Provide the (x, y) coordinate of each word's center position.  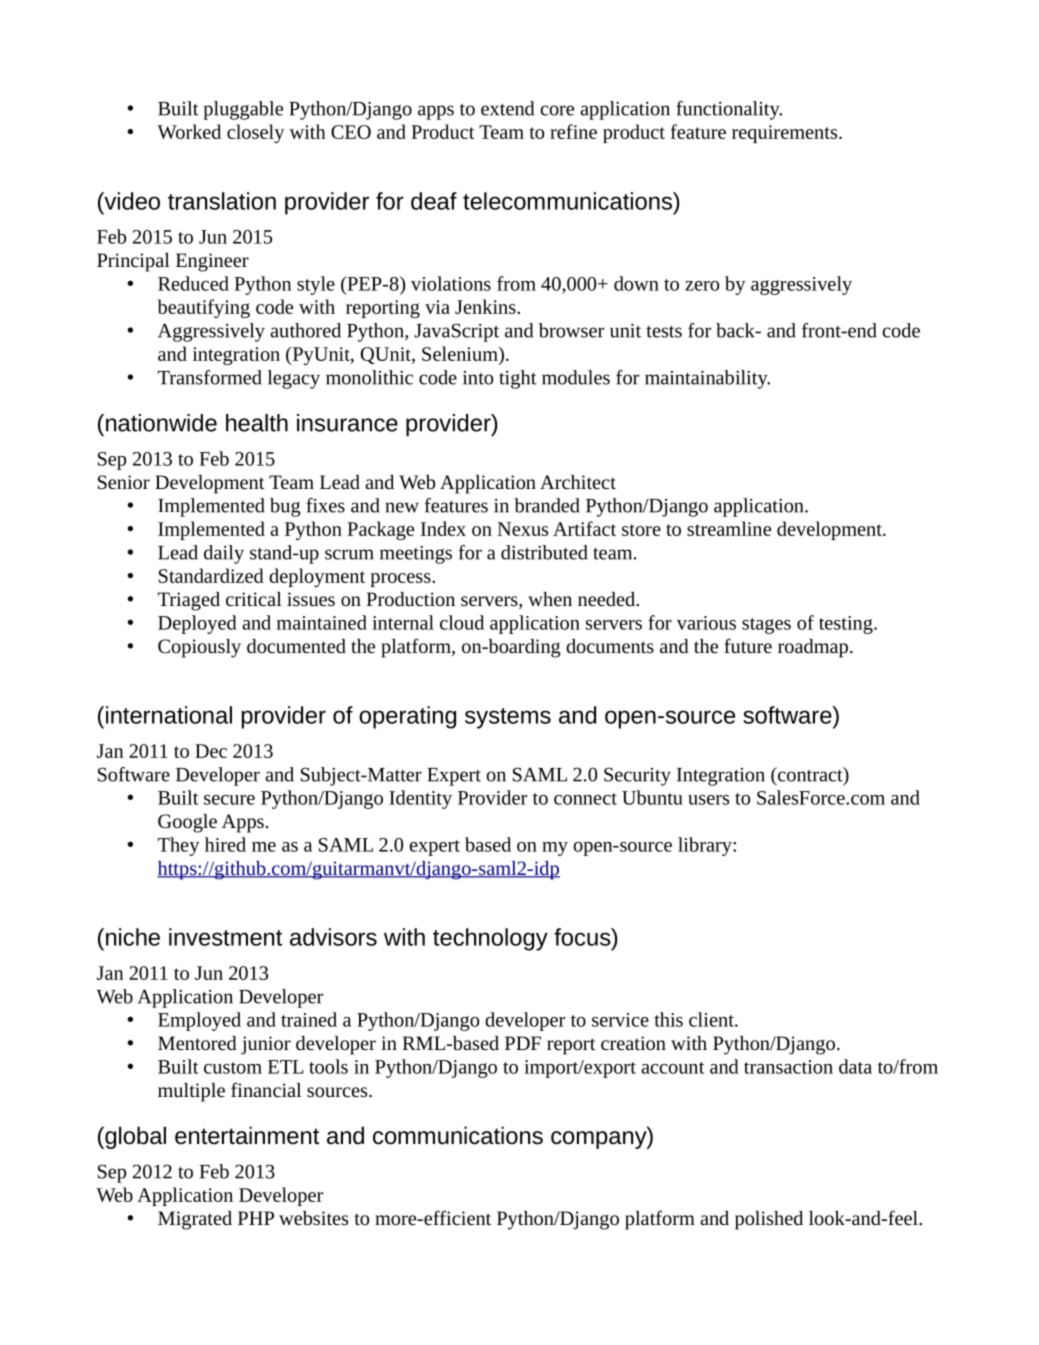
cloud (462, 622)
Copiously (199, 648)
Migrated (195, 1220)
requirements (786, 134)
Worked (189, 131)
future (748, 645)
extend (507, 108)
